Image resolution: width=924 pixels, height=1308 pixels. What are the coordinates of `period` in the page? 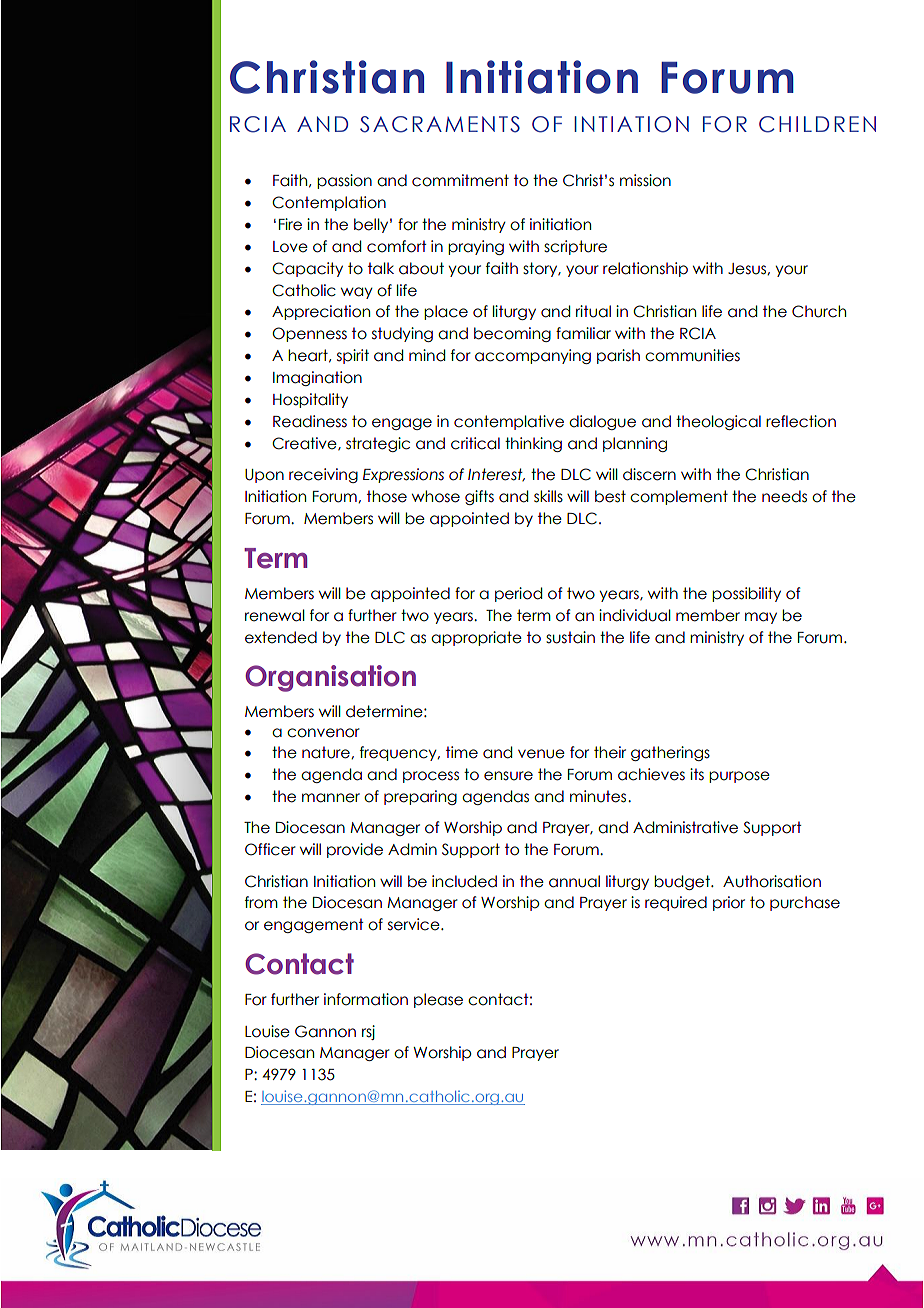 It's located at (518, 594).
